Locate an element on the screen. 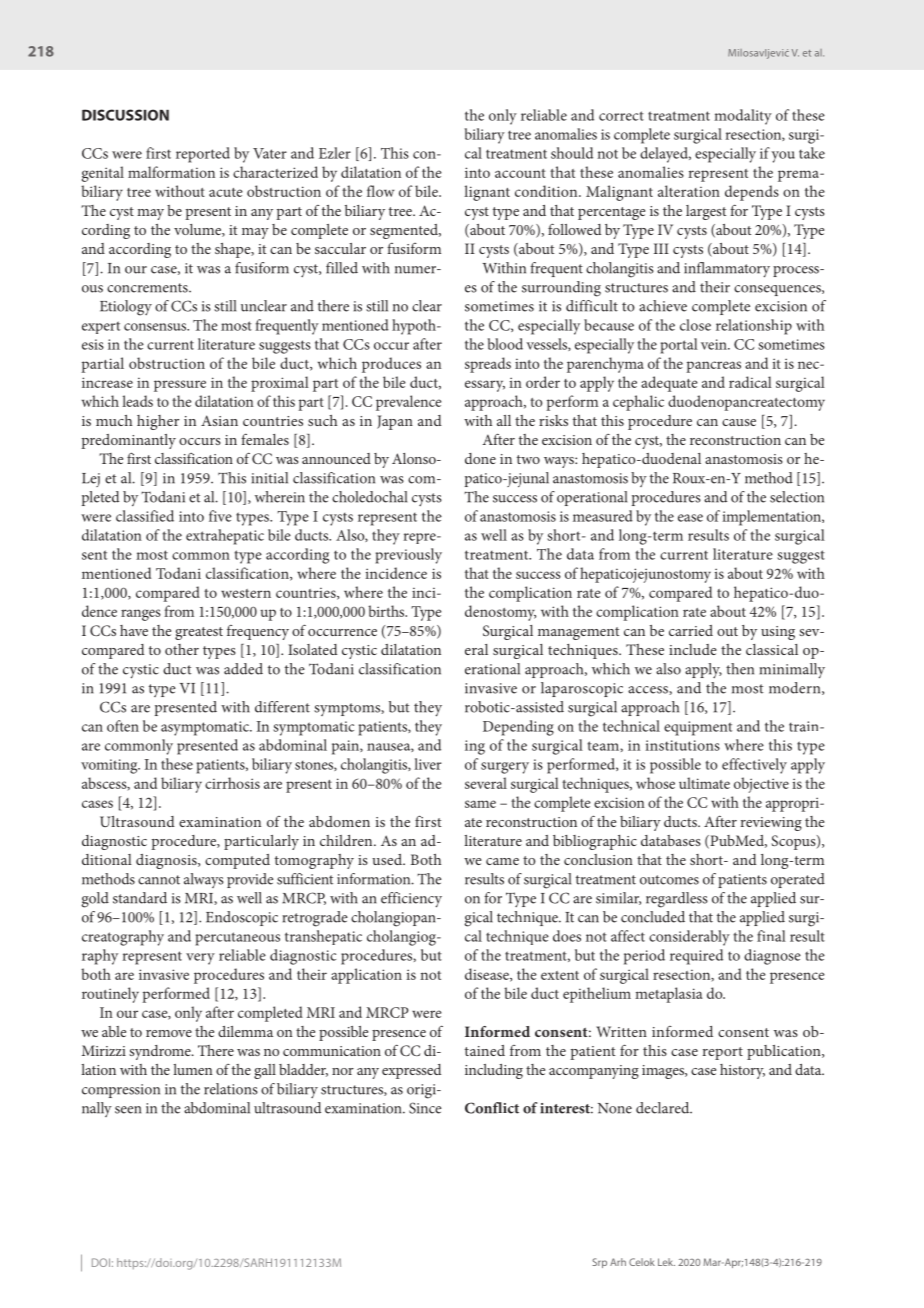  other is located at coordinates (182, 649).
